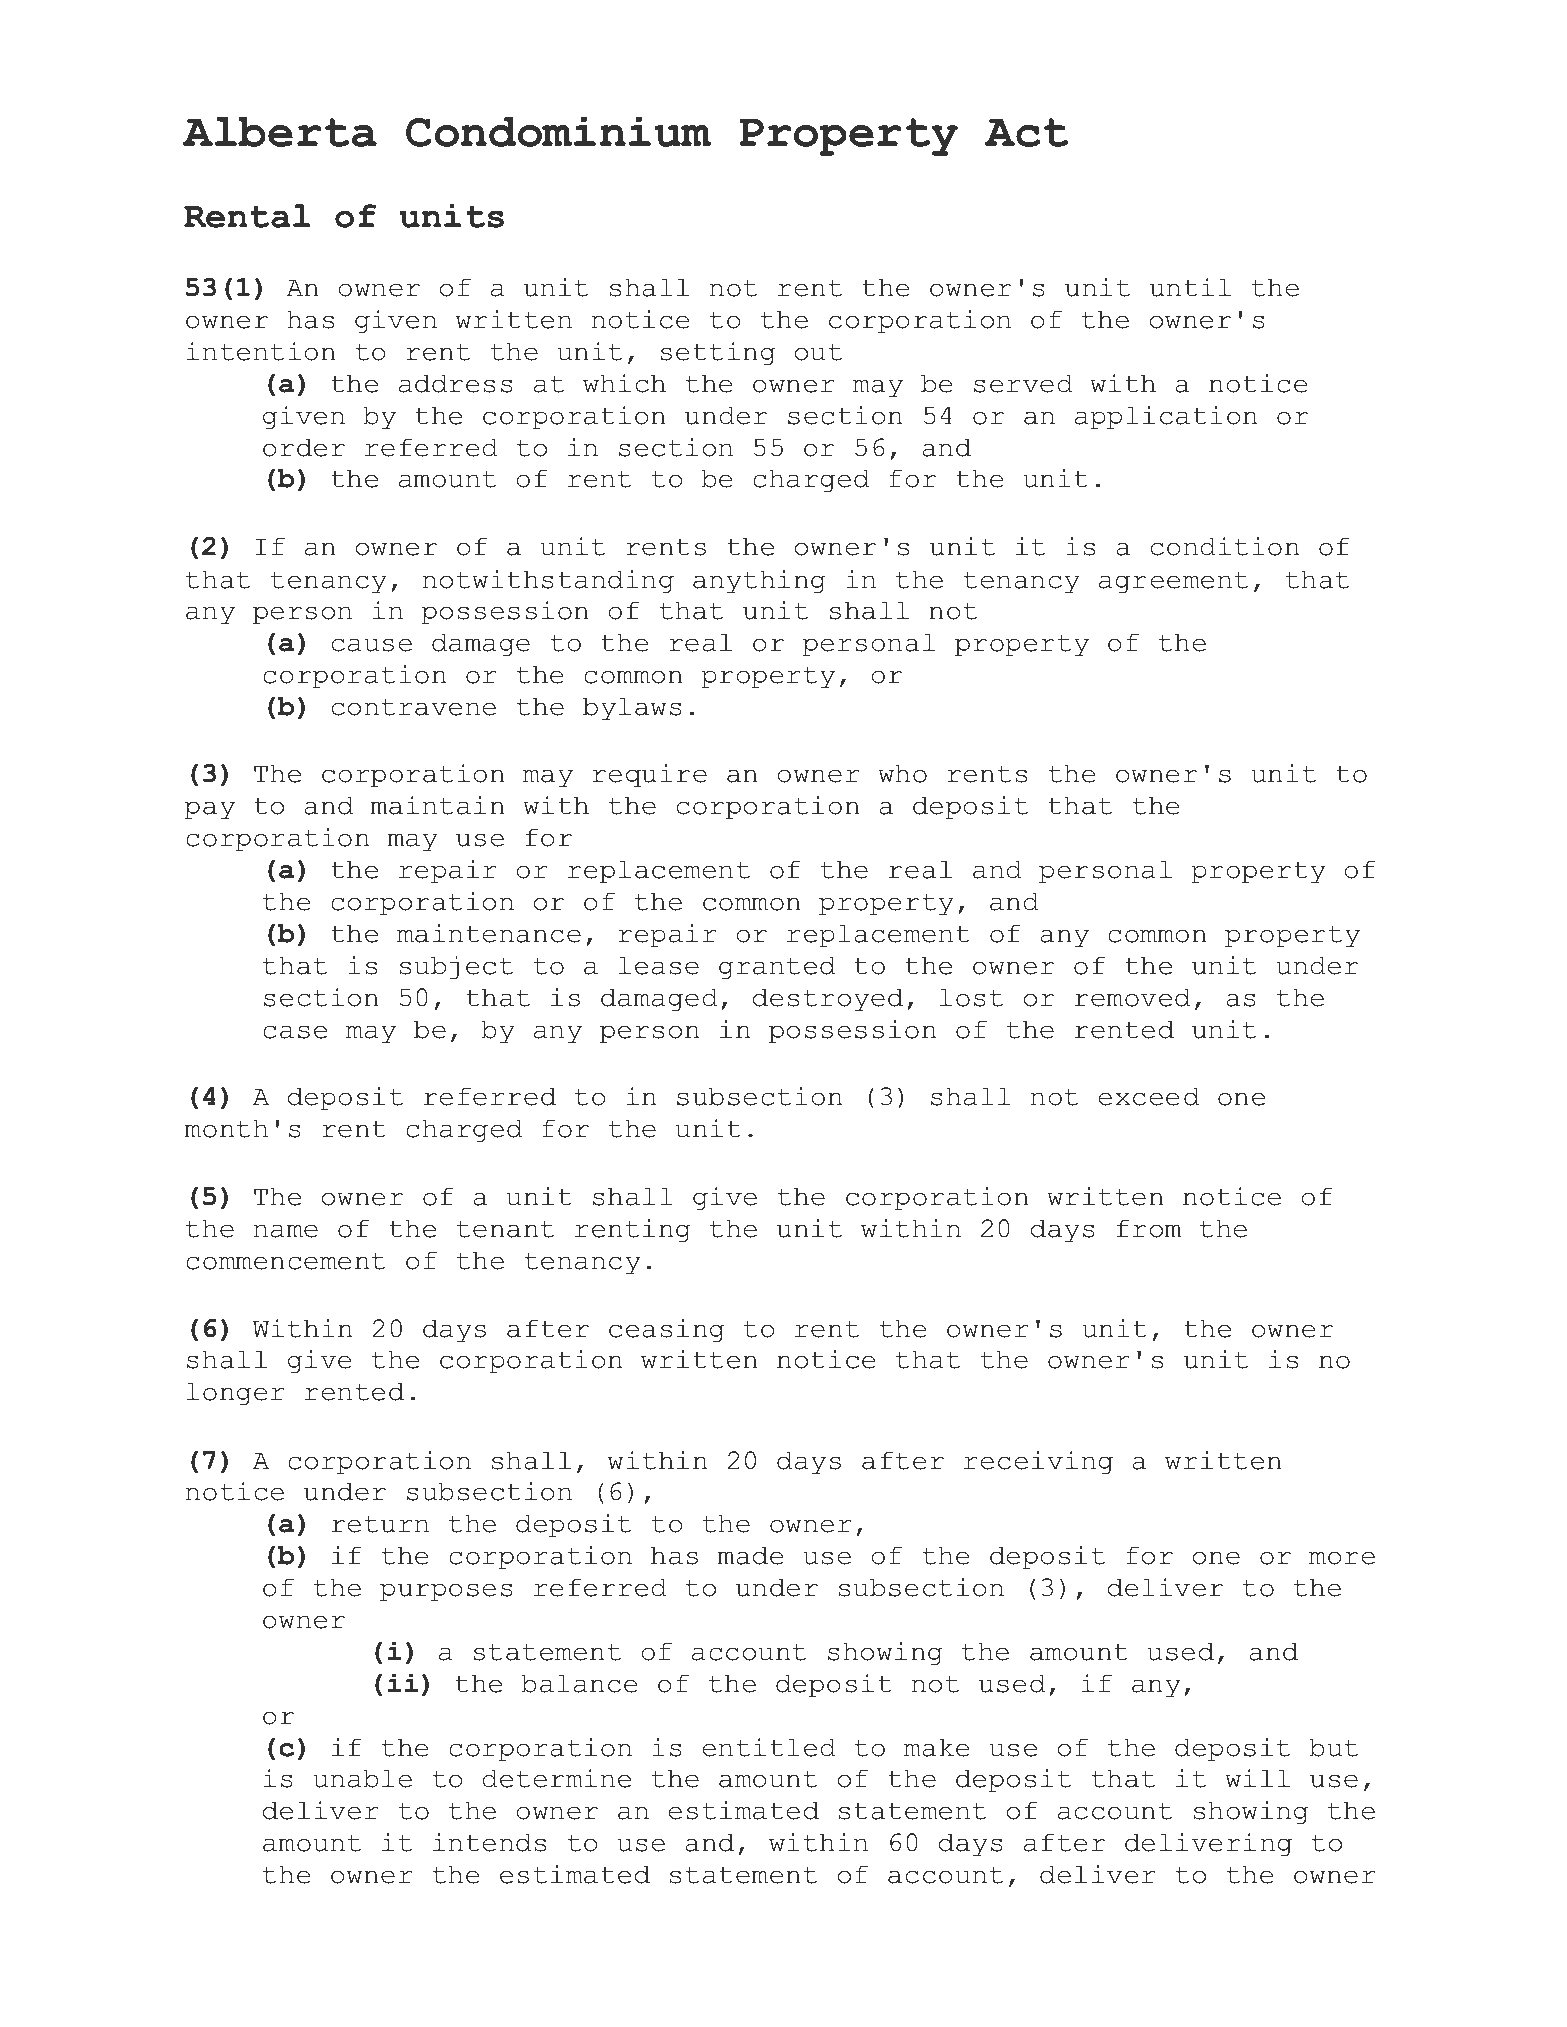  I want to click on Condominium, so click(558, 132).
